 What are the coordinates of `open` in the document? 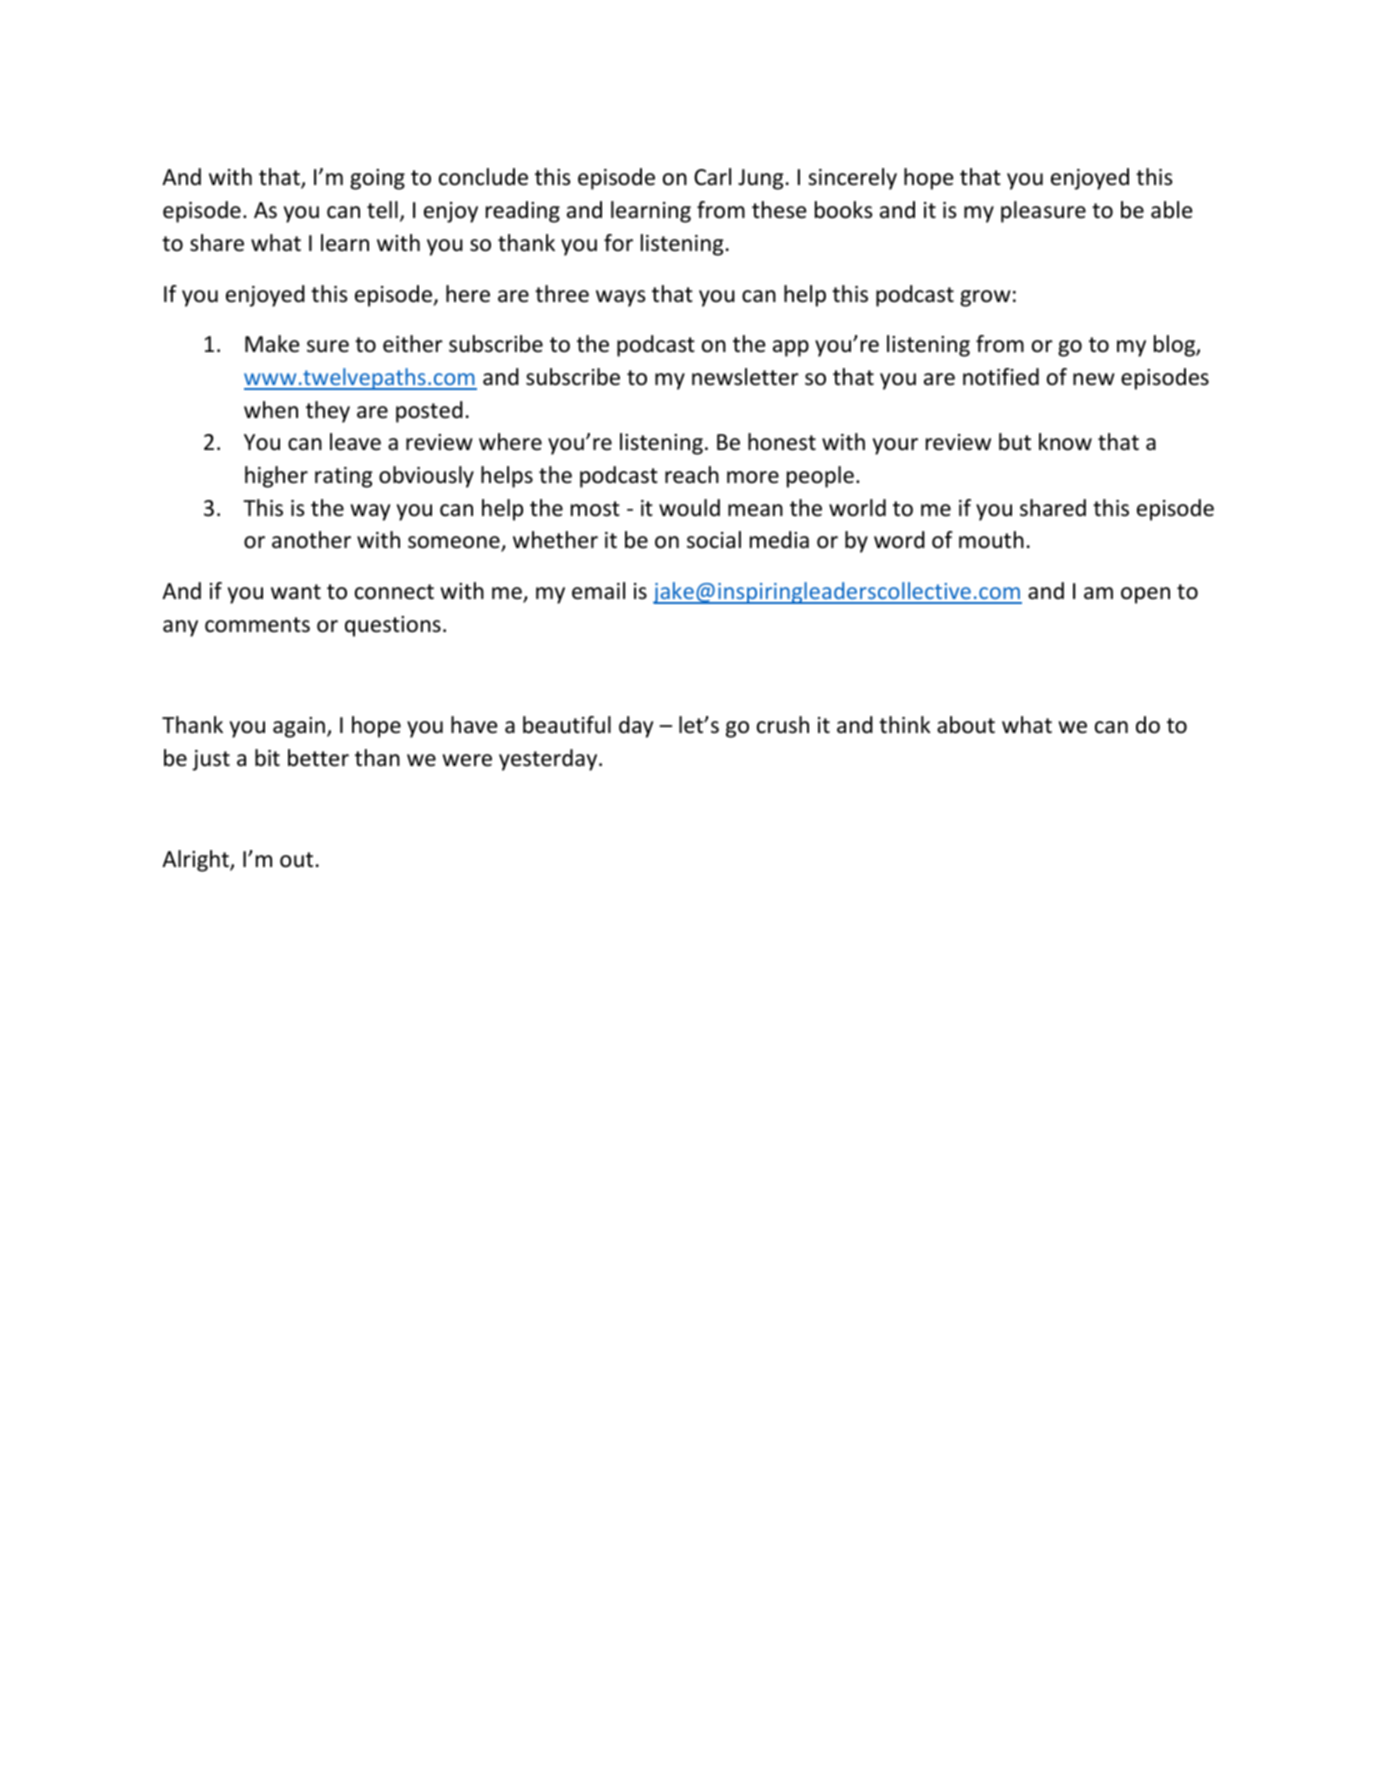 It's located at (1145, 595).
